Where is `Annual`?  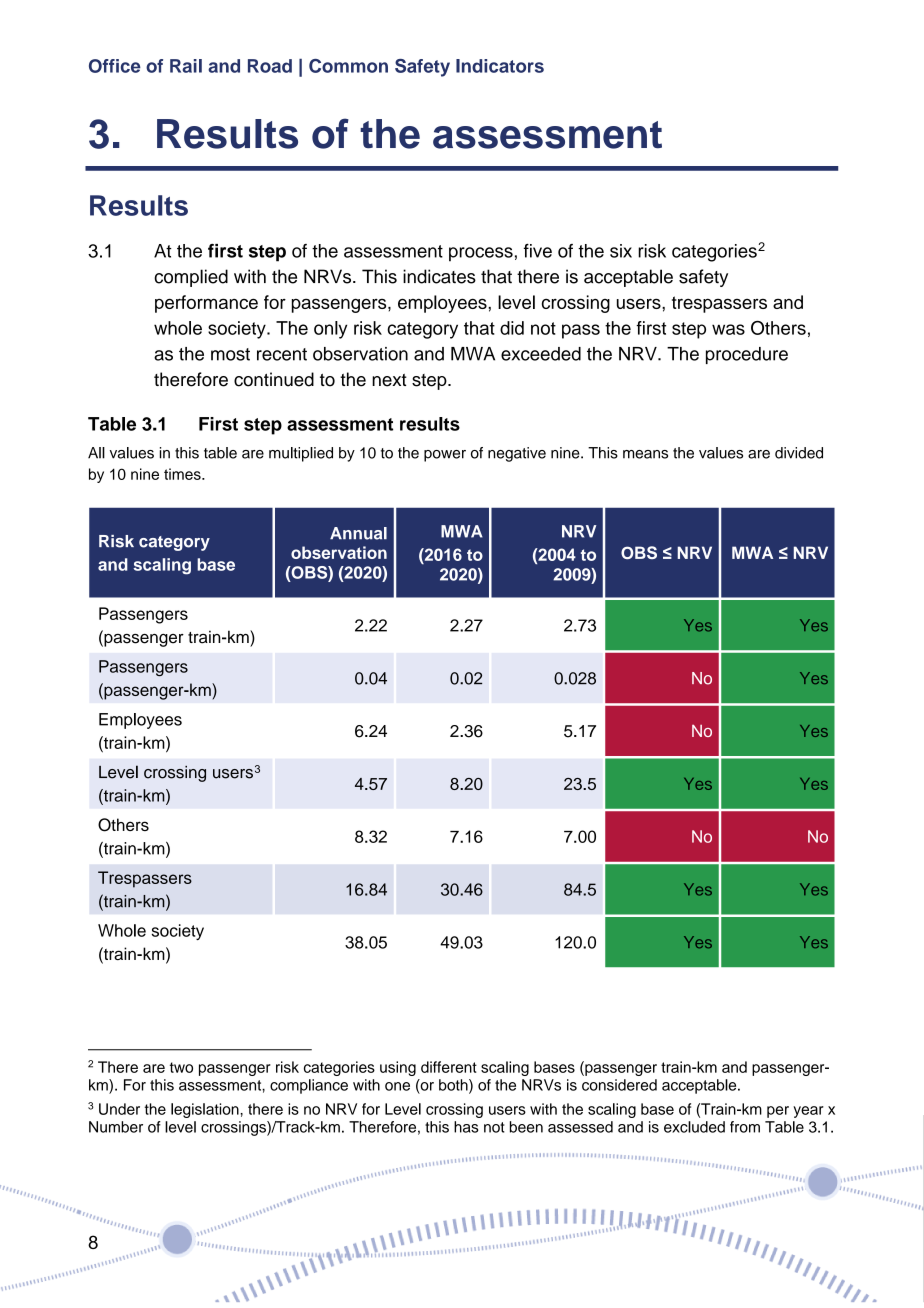
Annual is located at coordinates (358, 533).
